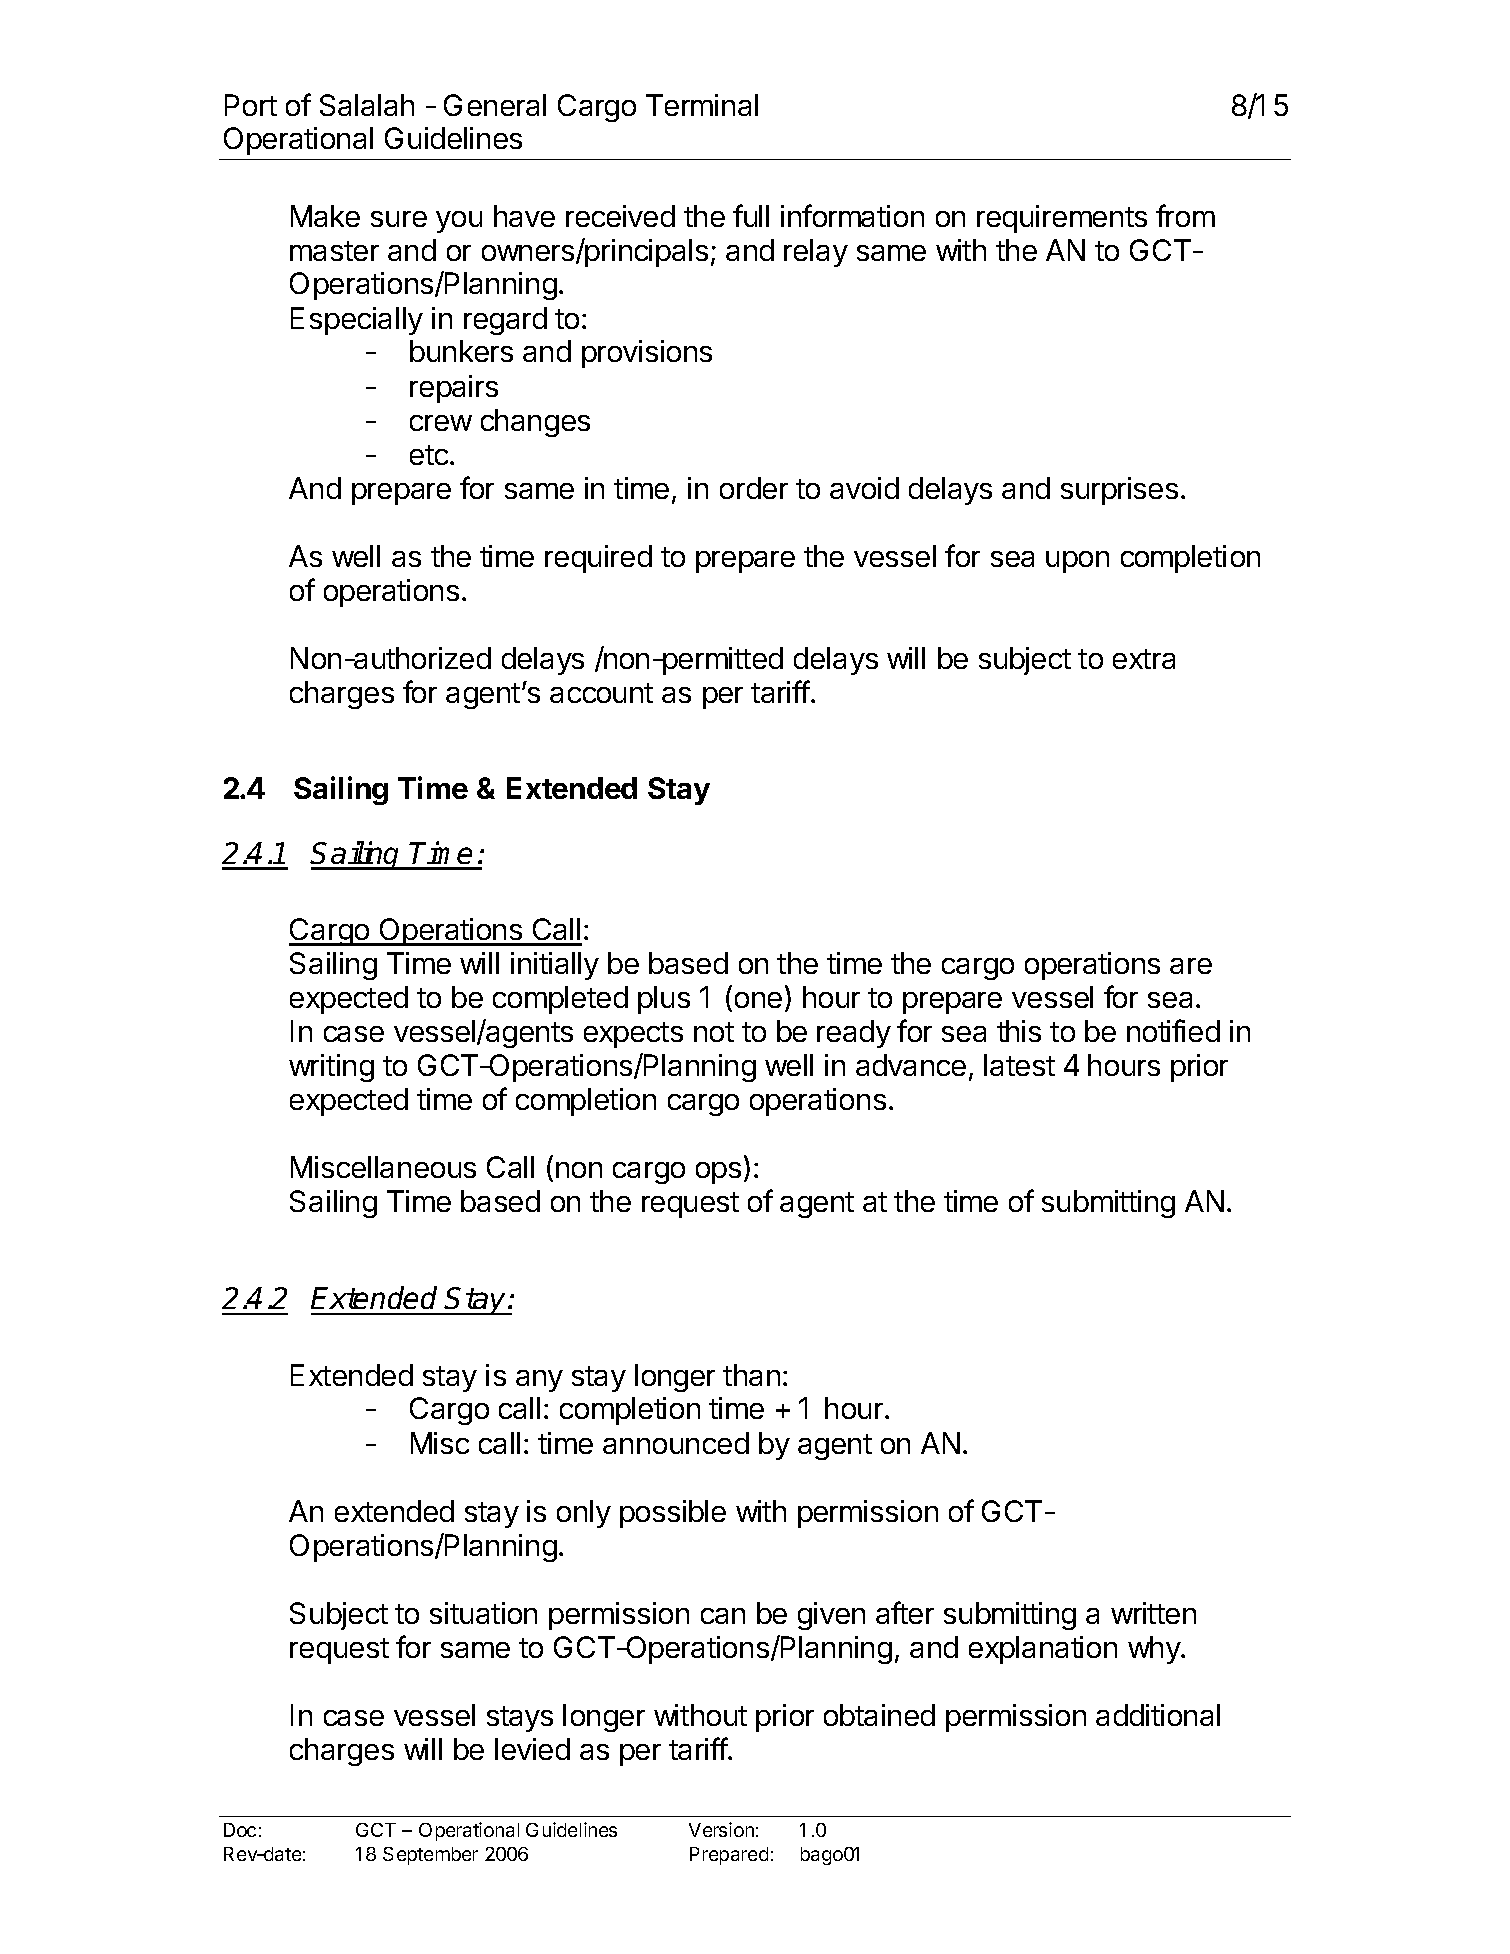 The width and height of the screenshot is (1510, 1954). Describe the element at coordinates (331, 1068) in the screenshot. I see `writing` at that location.
